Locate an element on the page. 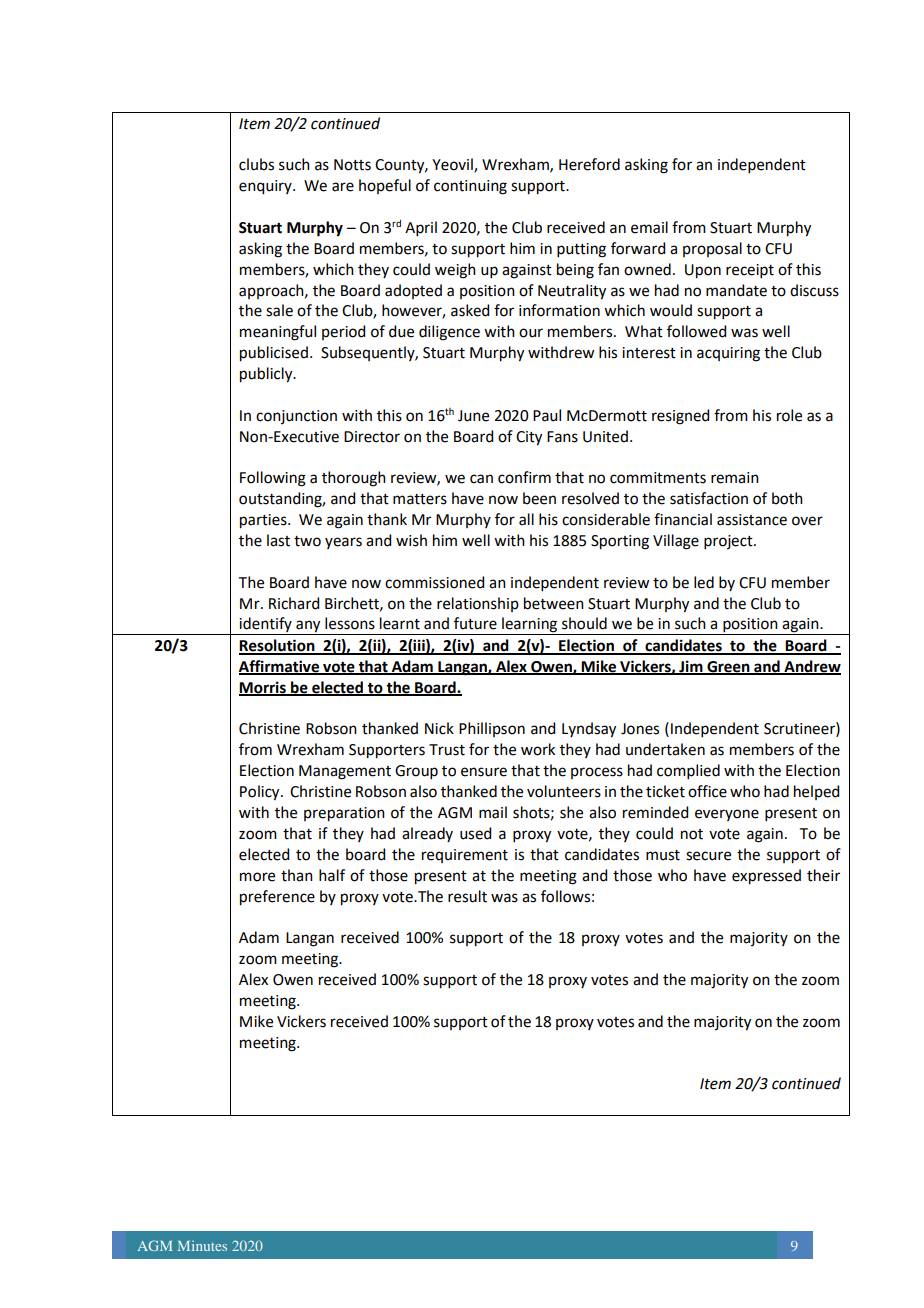 The height and width of the document is (1308, 924). continuing is located at coordinates (470, 187).
